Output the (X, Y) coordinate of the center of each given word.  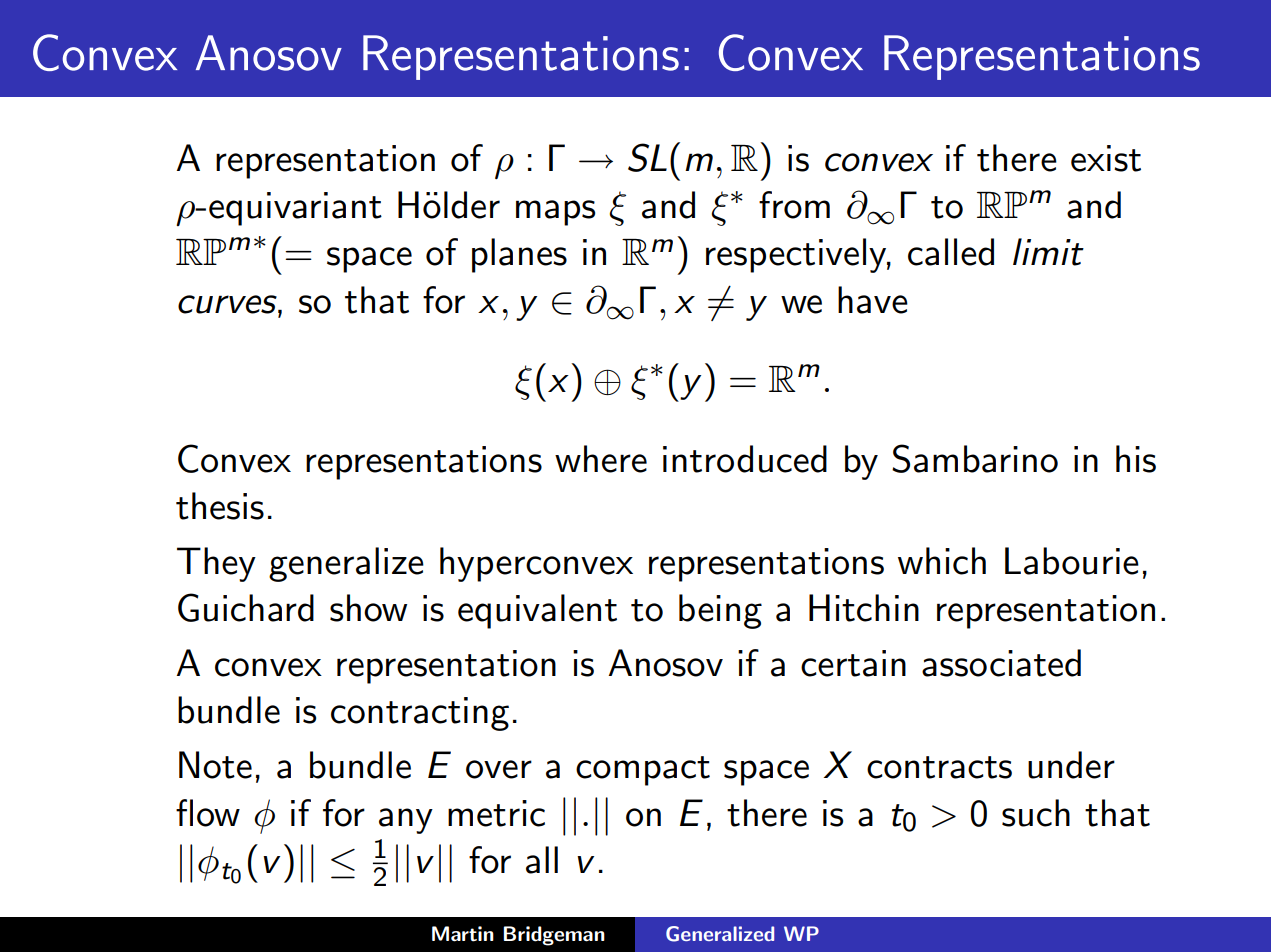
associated (1001, 663)
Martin (463, 934)
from (794, 205)
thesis (220, 506)
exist (1106, 158)
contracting (420, 714)
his (1136, 459)
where (601, 459)
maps (555, 213)
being (720, 611)
